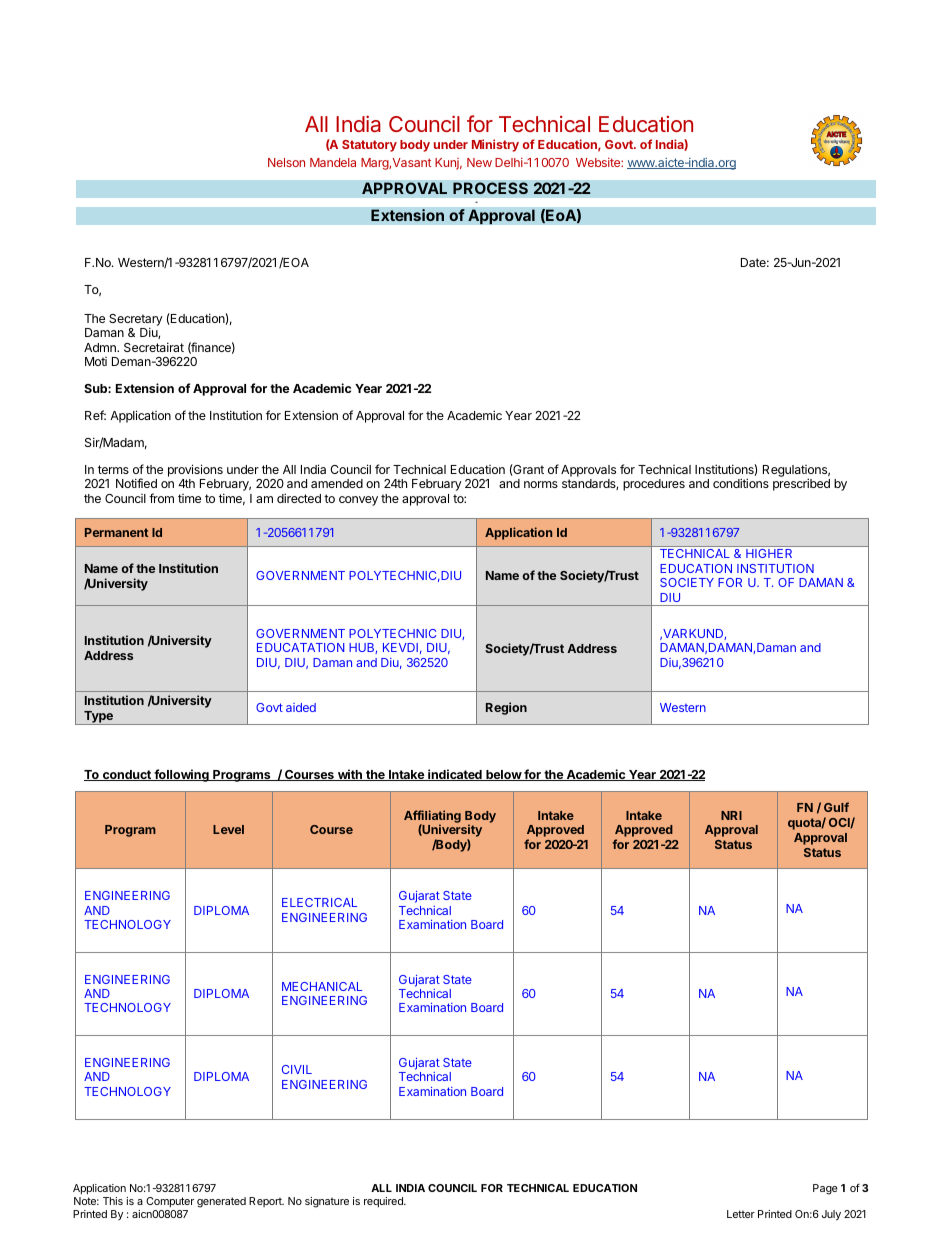  I want to click on Nelson, so click(286, 162).
